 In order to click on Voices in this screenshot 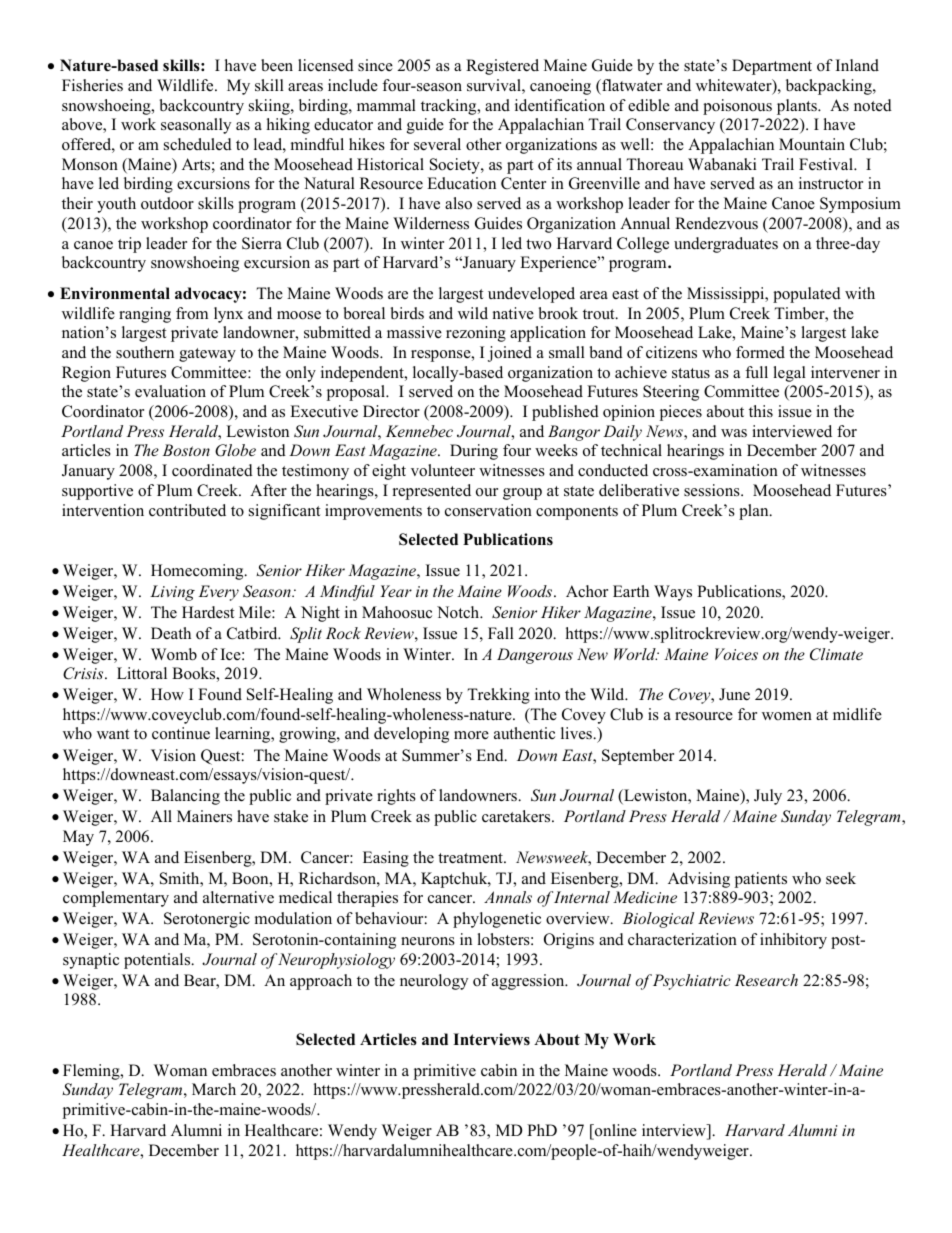, I will do `click(736, 654)`.
